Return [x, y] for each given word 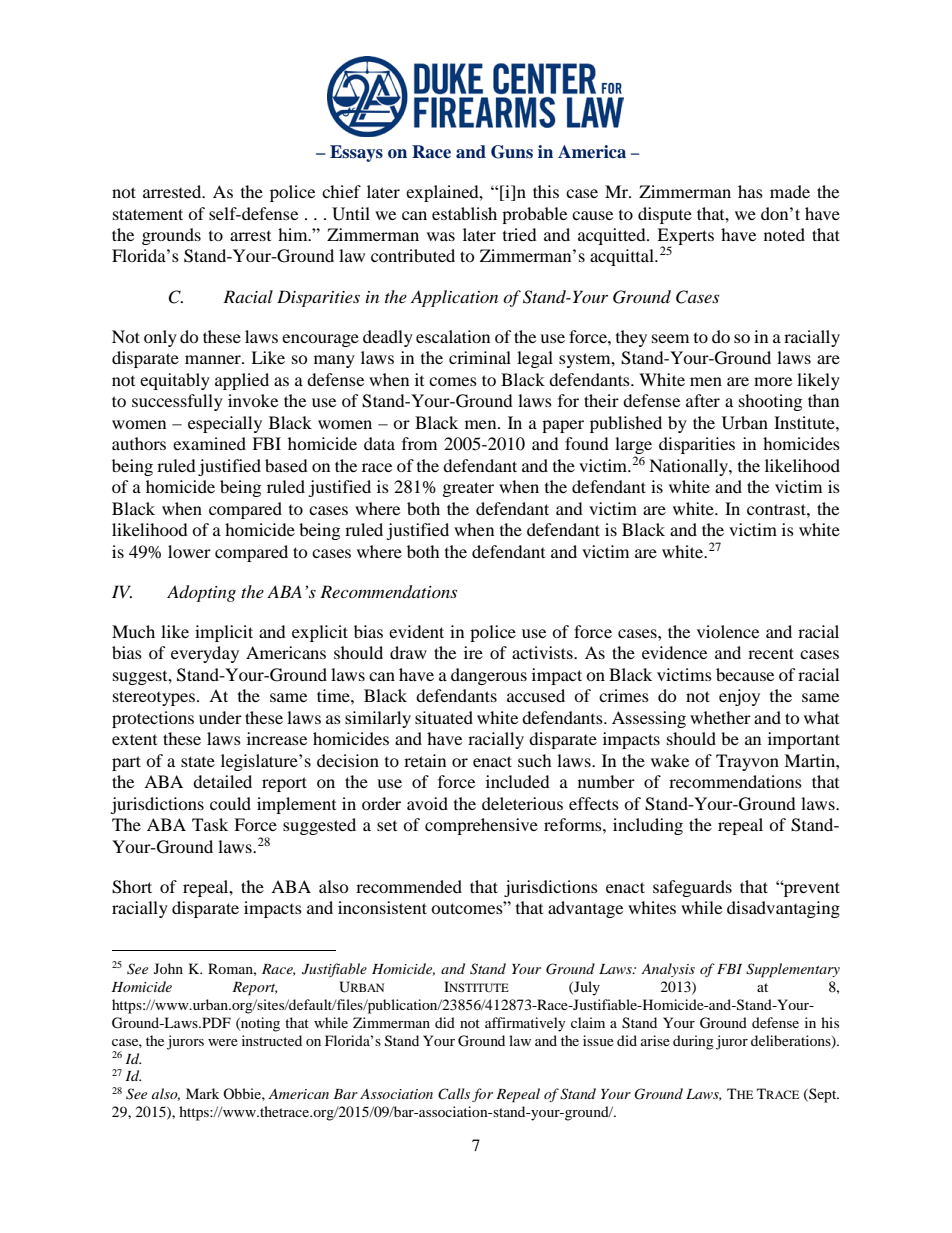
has [750, 191]
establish [464, 213]
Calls [454, 1094]
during [693, 1042]
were [223, 1042]
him [294, 234]
